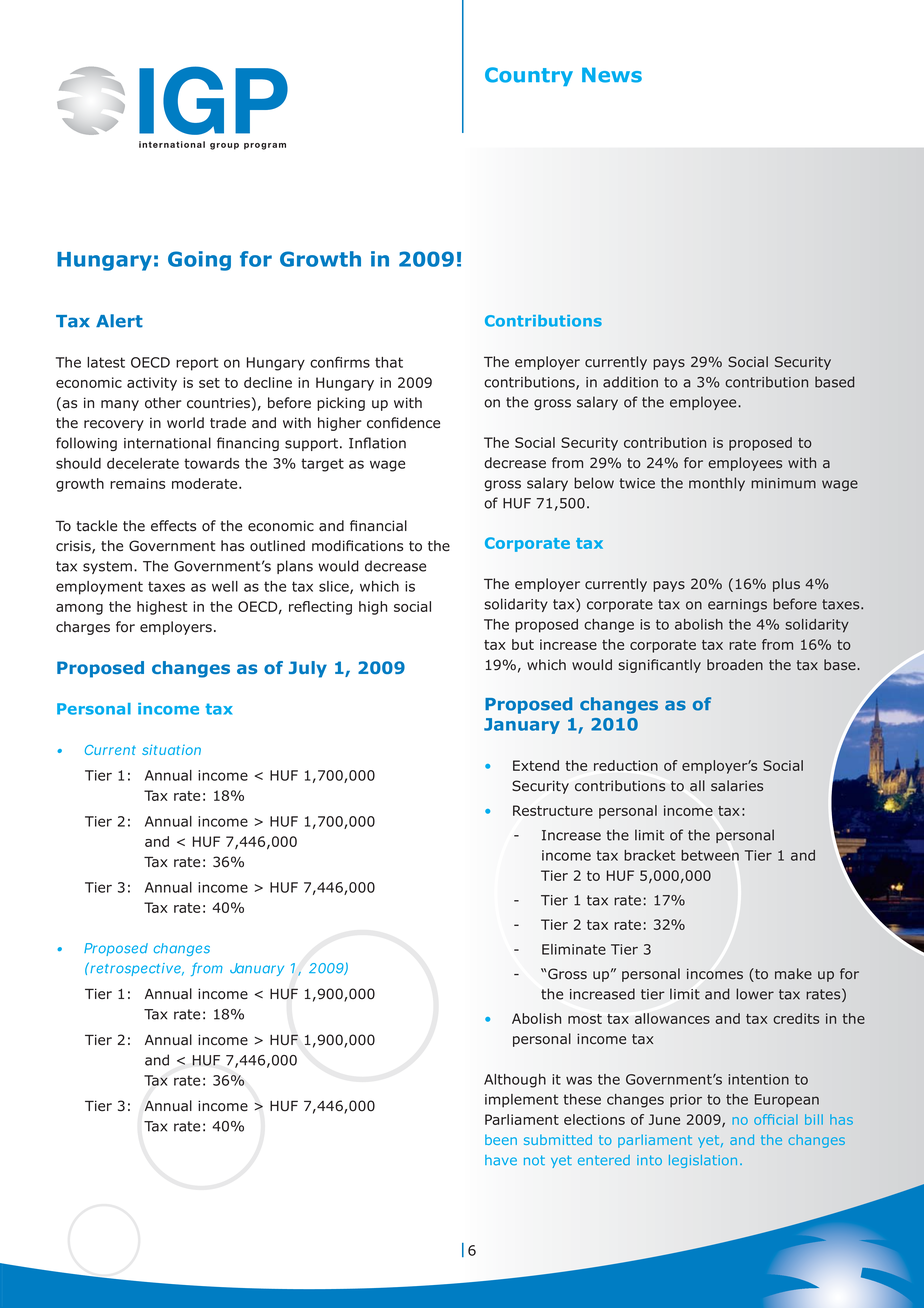 The width and height of the page is (924, 1308). Describe the element at coordinates (308, 669) in the page. I see `July` at that location.
